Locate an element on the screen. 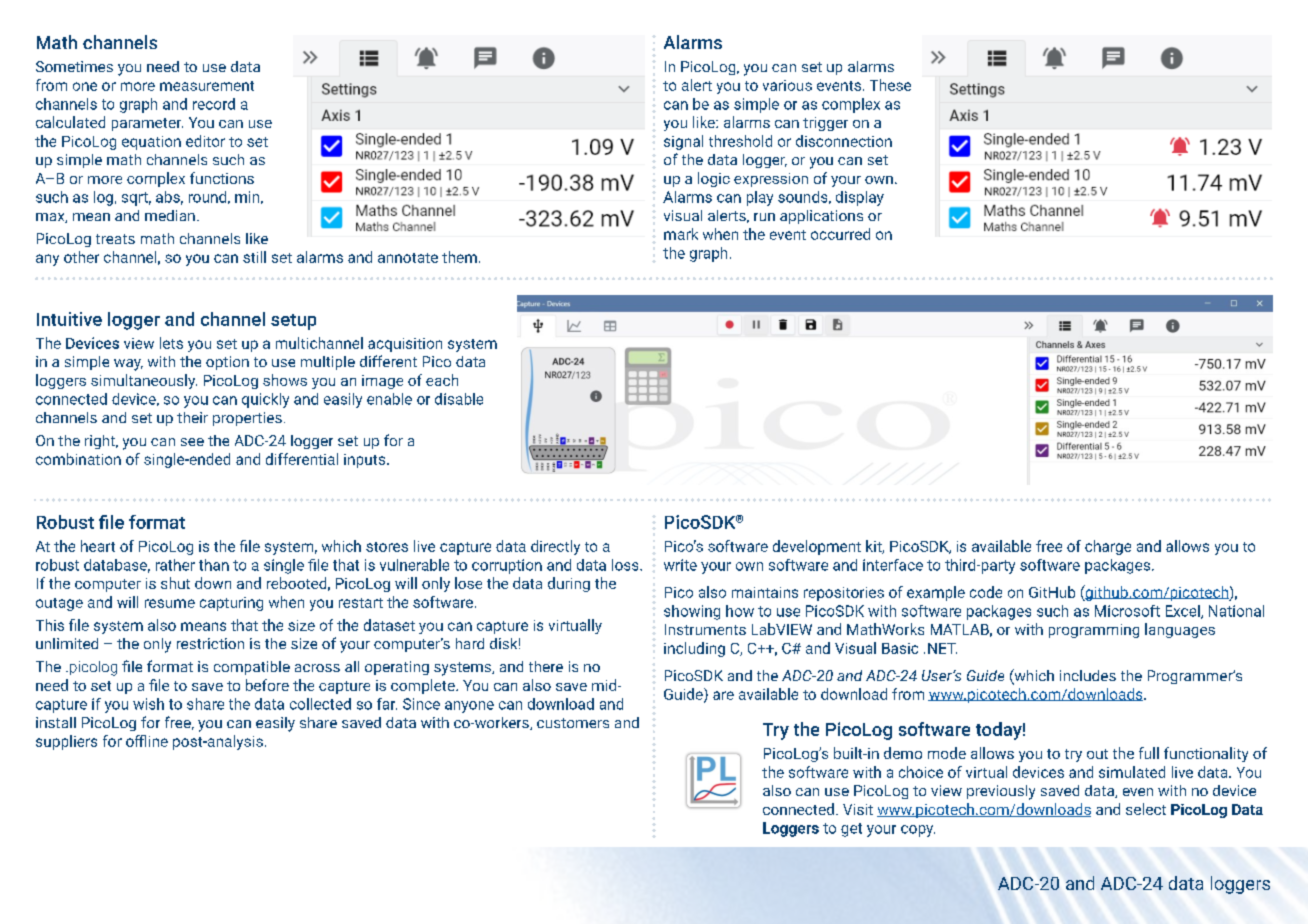  charge is located at coordinates (1108, 547).
